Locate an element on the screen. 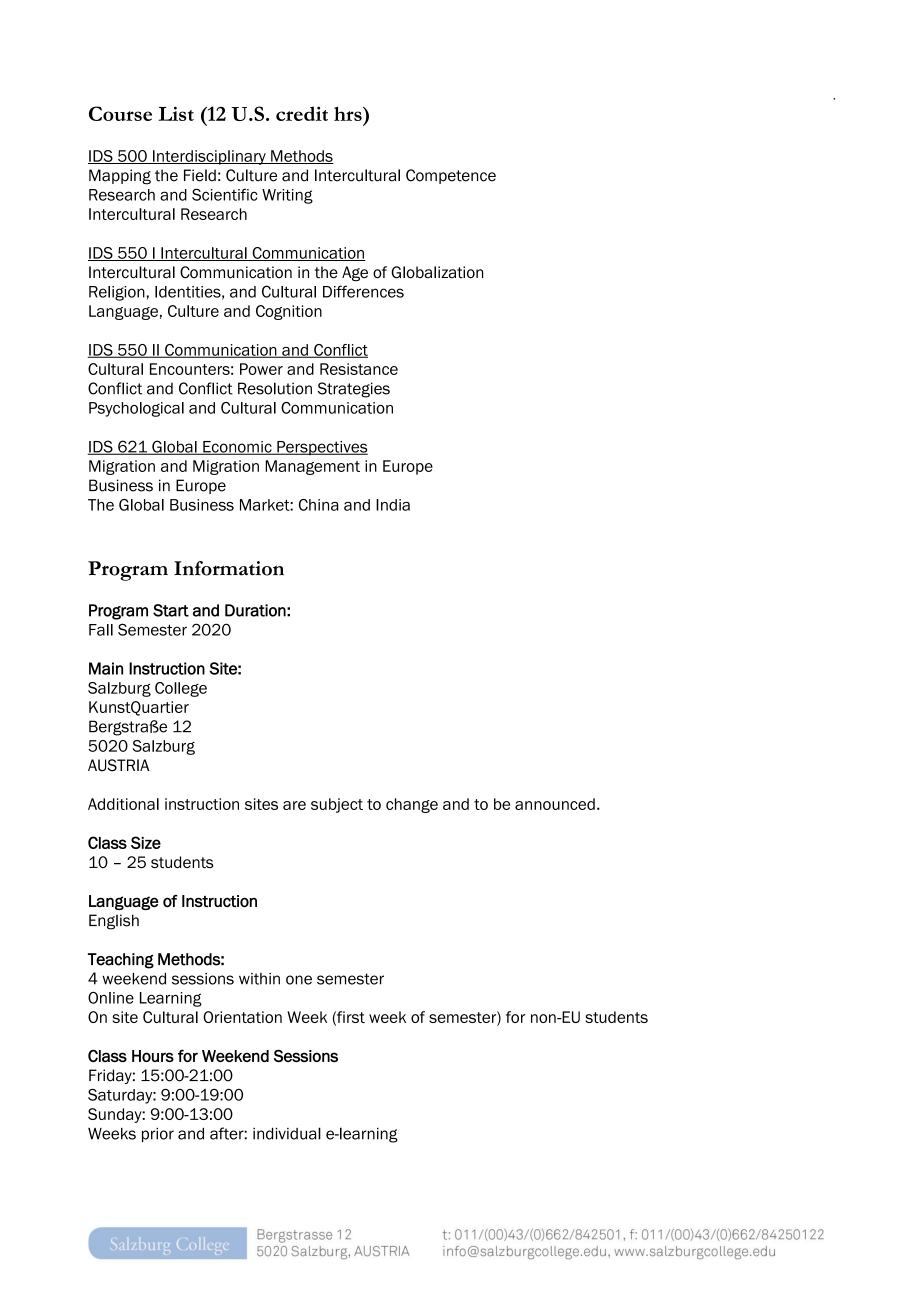 The image size is (924, 1308). hrs is located at coordinates (349, 113).
